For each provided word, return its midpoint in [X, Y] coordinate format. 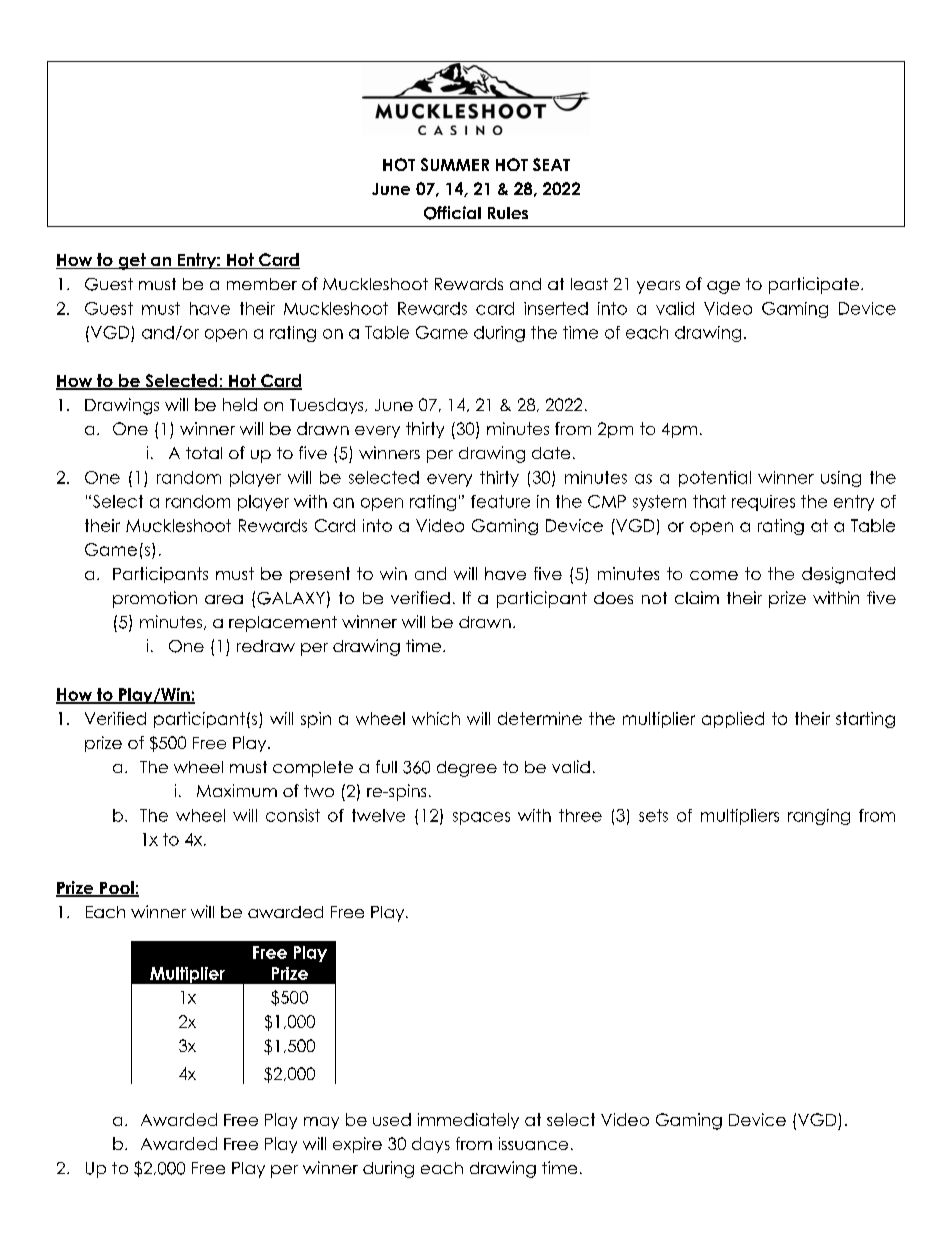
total [204, 453]
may [321, 1123]
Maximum [237, 790]
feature [500, 501]
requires [763, 503]
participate [815, 285]
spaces [481, 818]
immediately [468, 1121]
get [132, 261]
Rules [508, 213]
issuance [533, 1143]
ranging [819, 817]
